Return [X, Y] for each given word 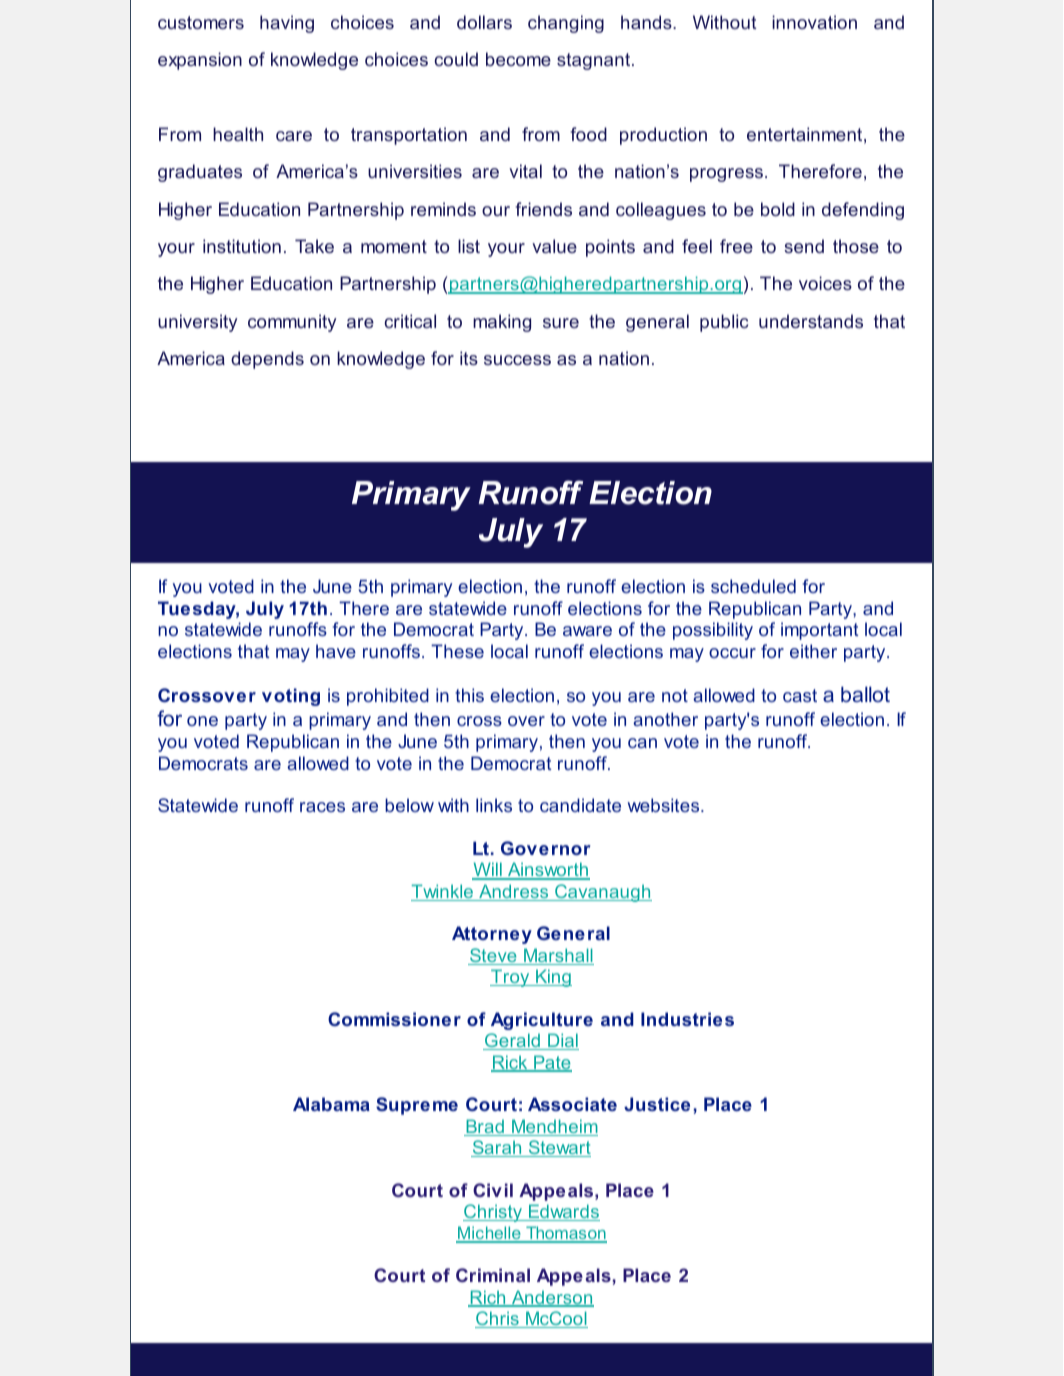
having [287, 24]
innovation [814, 22]
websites [665, 805]
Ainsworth [548, 871]
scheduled [753, 586]
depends [267, 360]
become [518, 59]
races [322, 807]
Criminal [493, 1275]
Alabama [331, 1104]
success [517, 360]
